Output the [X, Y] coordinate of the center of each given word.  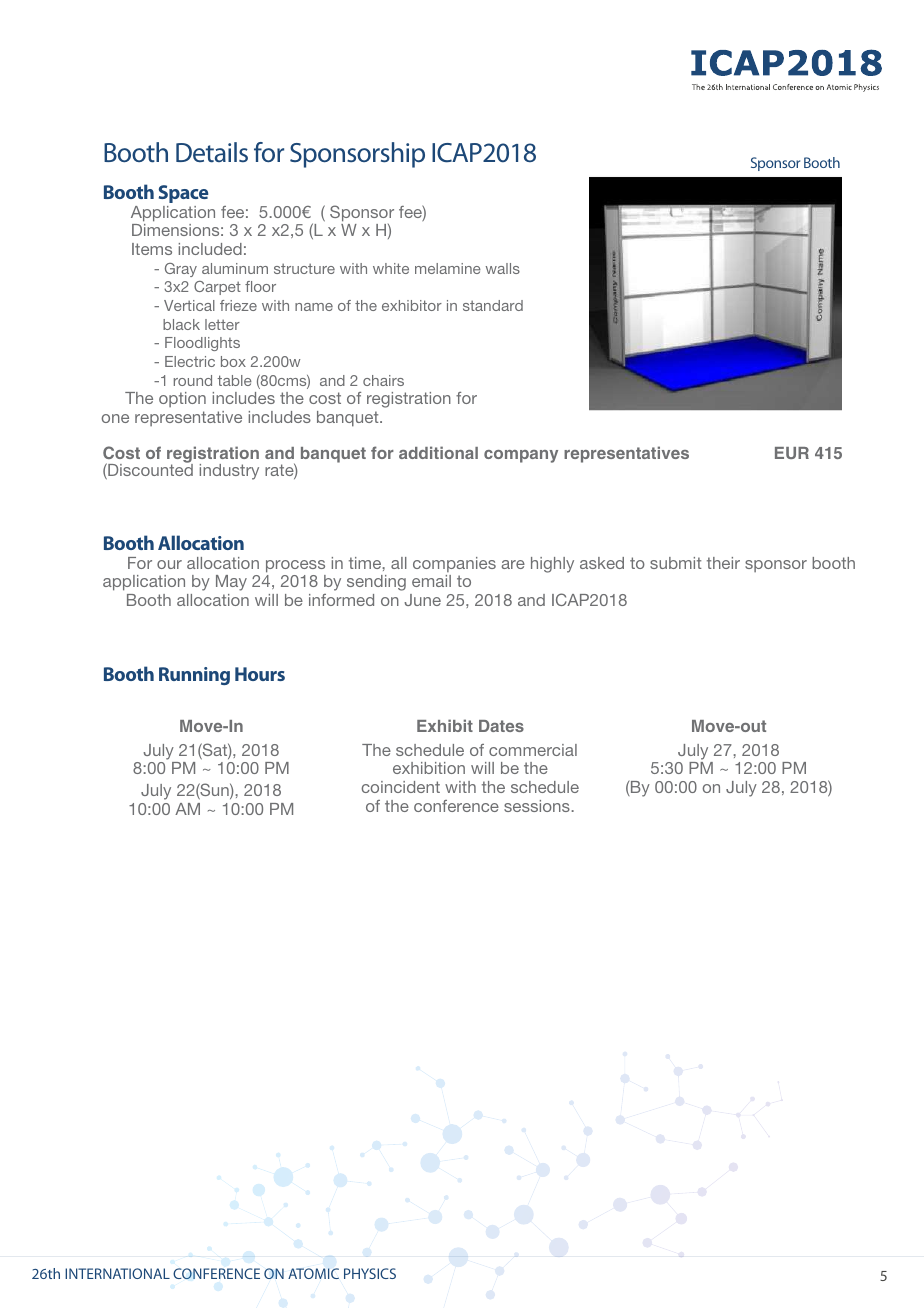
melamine [448, 268]
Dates [501, 726]
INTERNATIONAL [117, 1273]
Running [194, 676]
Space [183, 194]
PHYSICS [370, 1273]
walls [503, 268]
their [723, 563]
